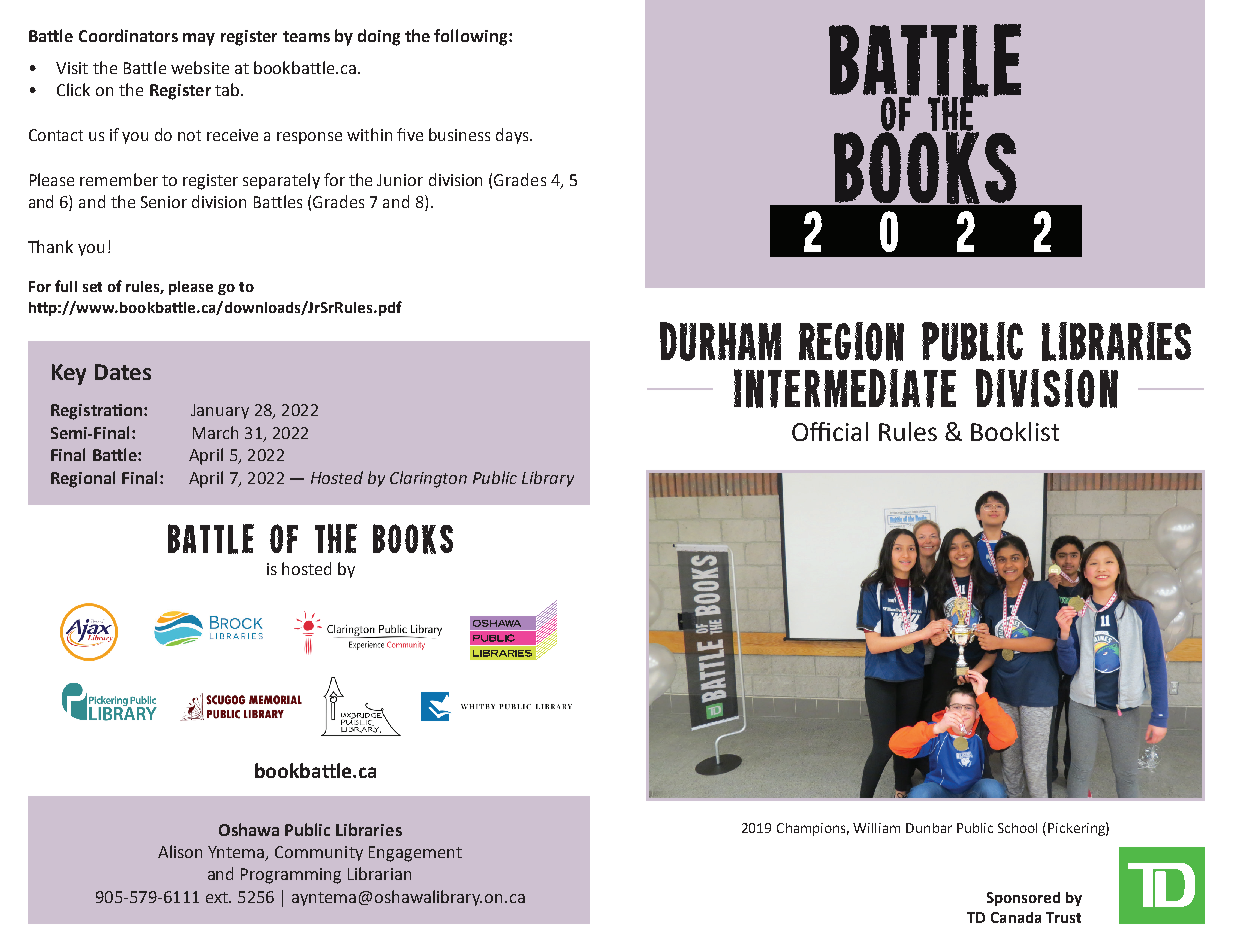 Image resolution: width=1233 pixels, height=952 pixels. I want to click on ext, so click(218, 897).
